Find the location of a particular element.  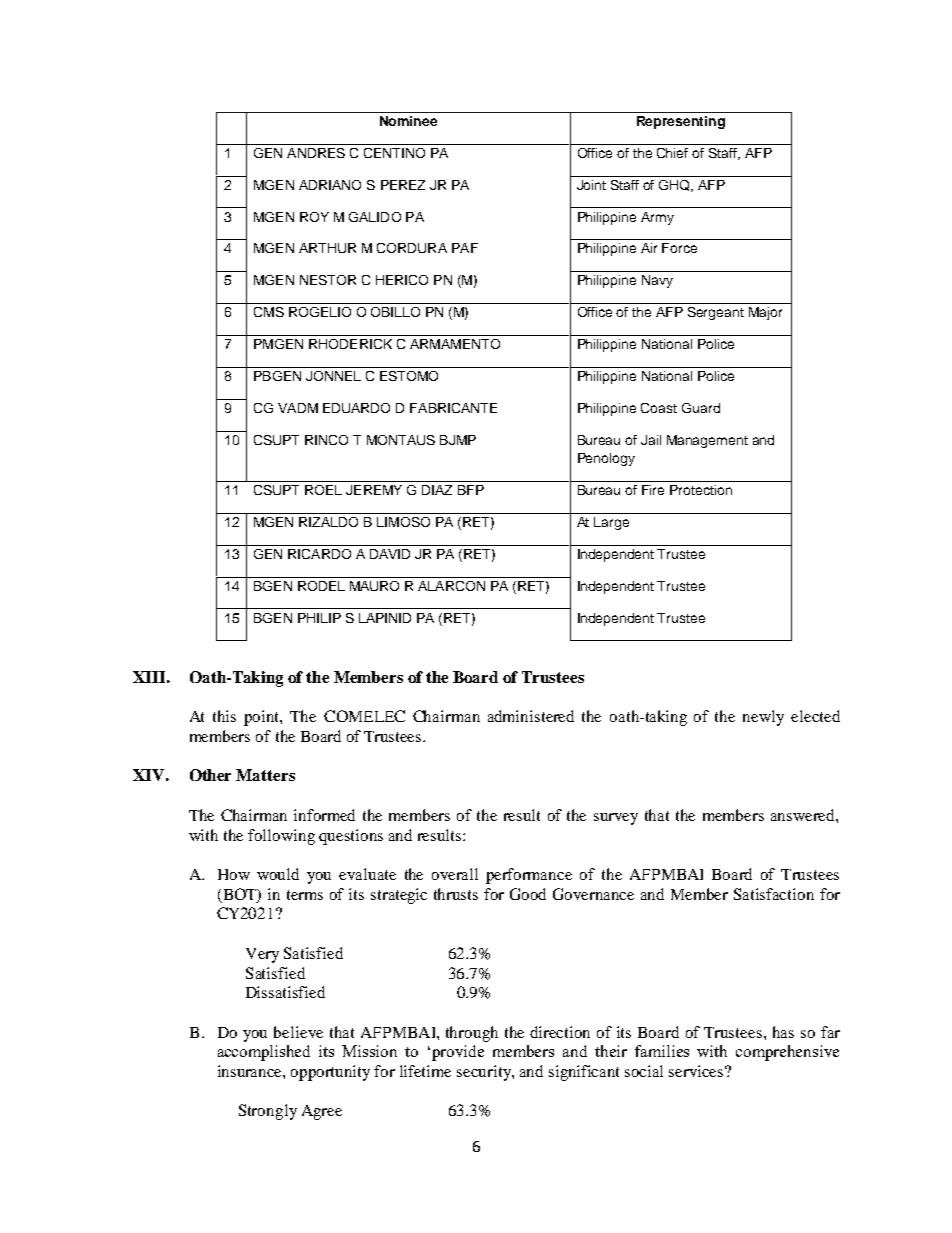

Strongly is located at coordinates (268, 1112).
